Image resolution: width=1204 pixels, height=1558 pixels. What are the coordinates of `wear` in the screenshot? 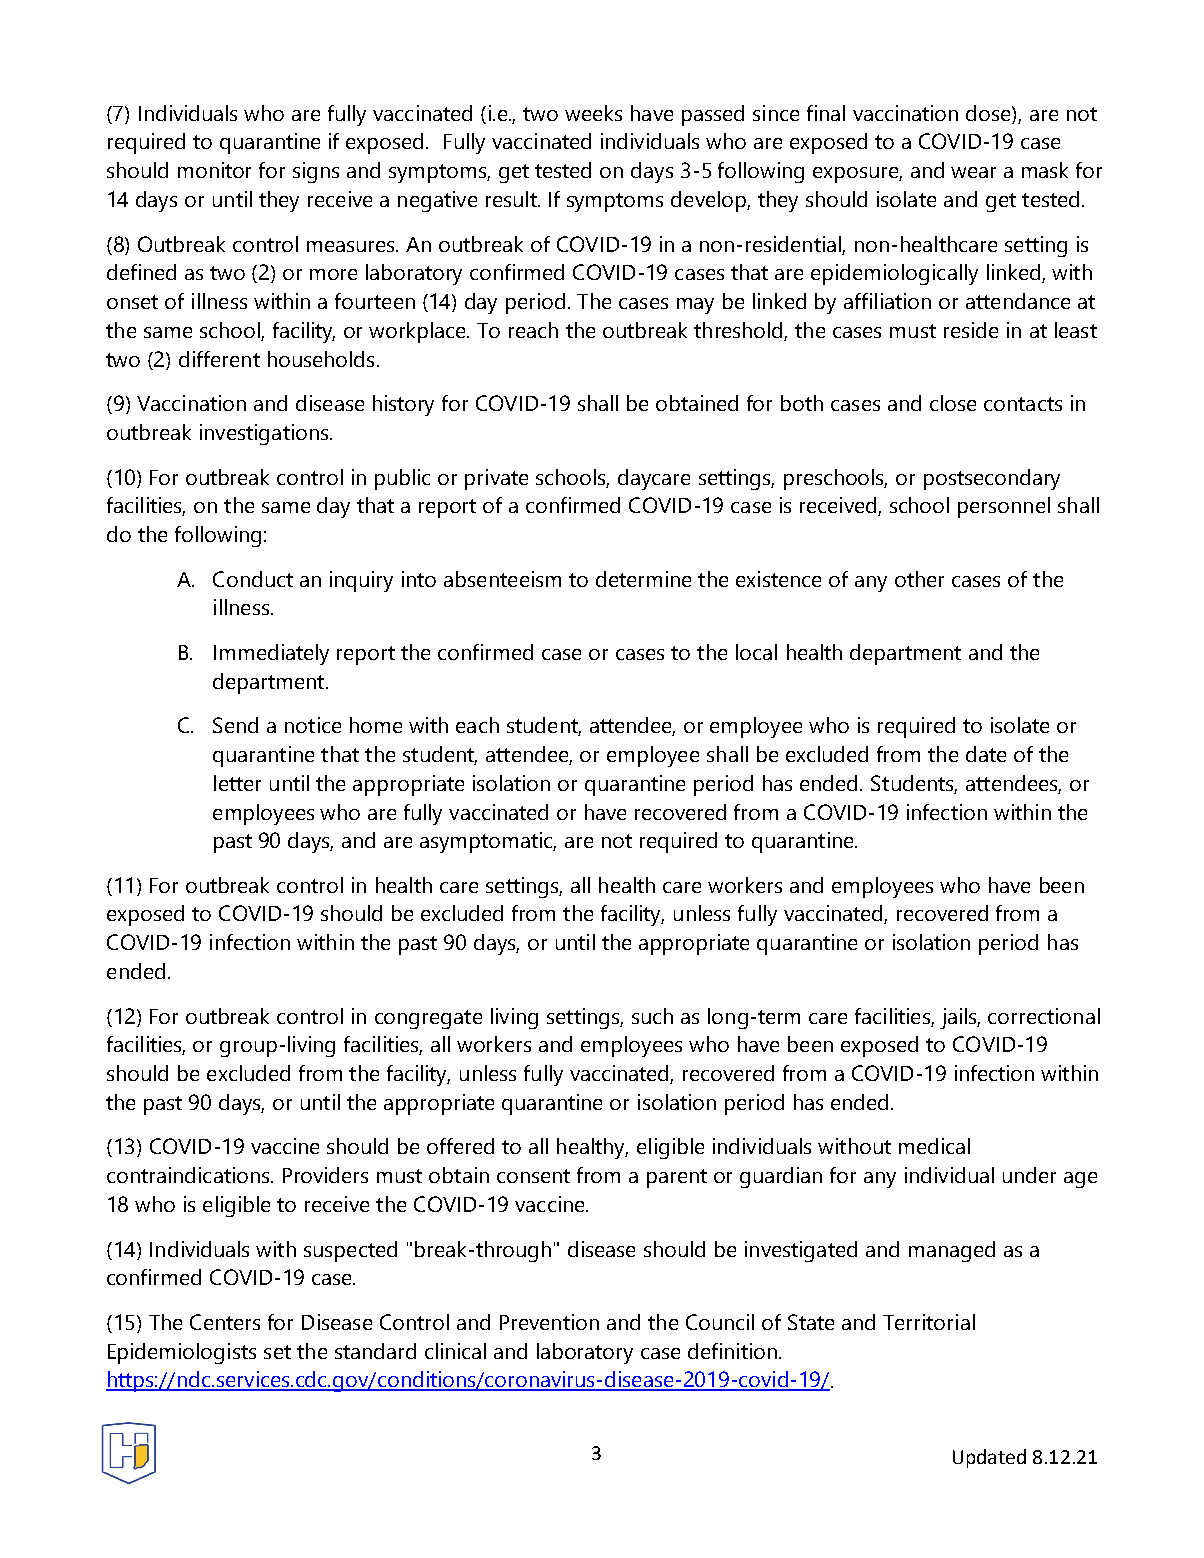 It's located at (973, 172).
